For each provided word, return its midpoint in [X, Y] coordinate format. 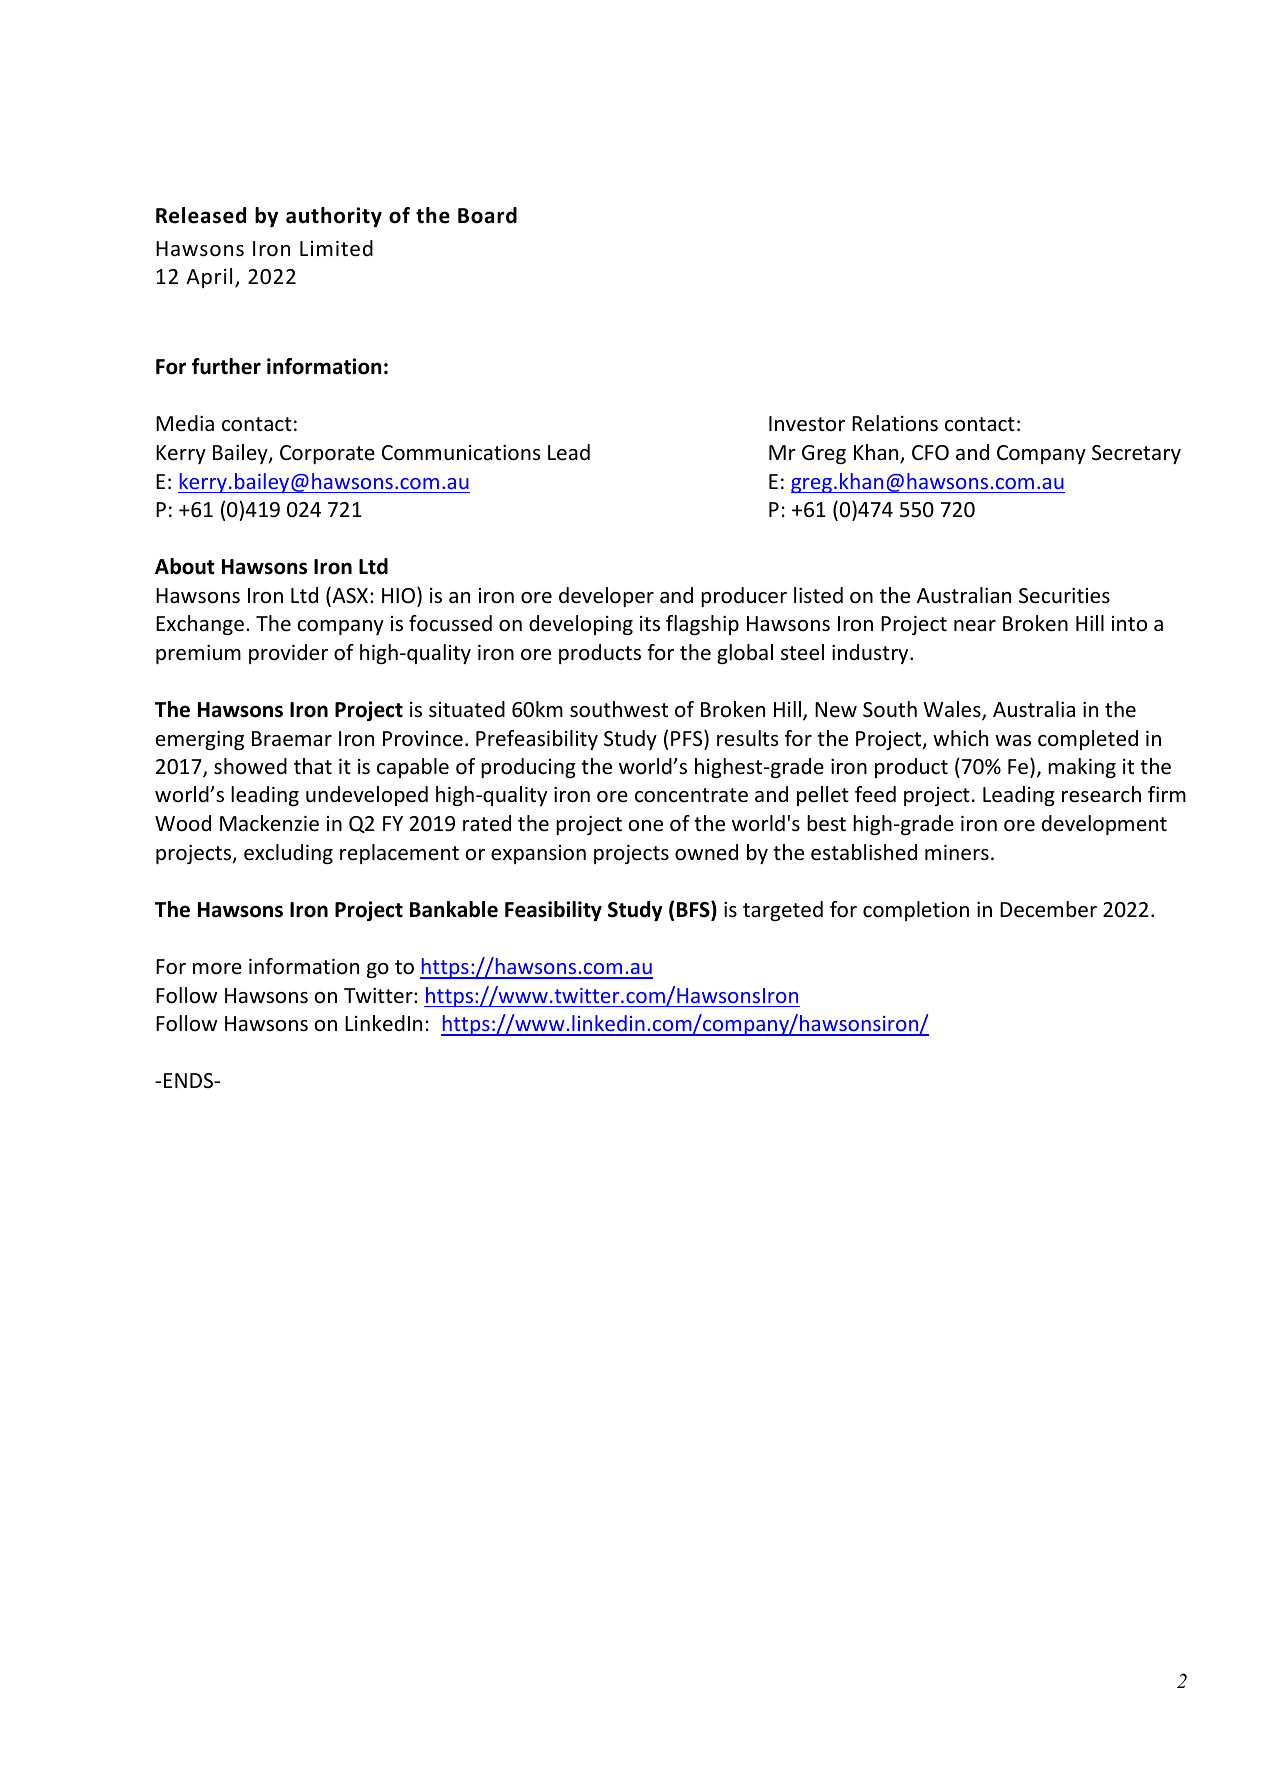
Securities [1064, 596]
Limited [336, 248]
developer [606, 597]
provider [288, 654]
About [185, 566]
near [975, 626]
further [226, 366]
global [745, 654]
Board [487, 215]
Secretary [1136, 454]
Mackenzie [269, 823]
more [217, 969]
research [1101, 794]
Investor [807, 424]
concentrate [691, 795]
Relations [895, 423]
